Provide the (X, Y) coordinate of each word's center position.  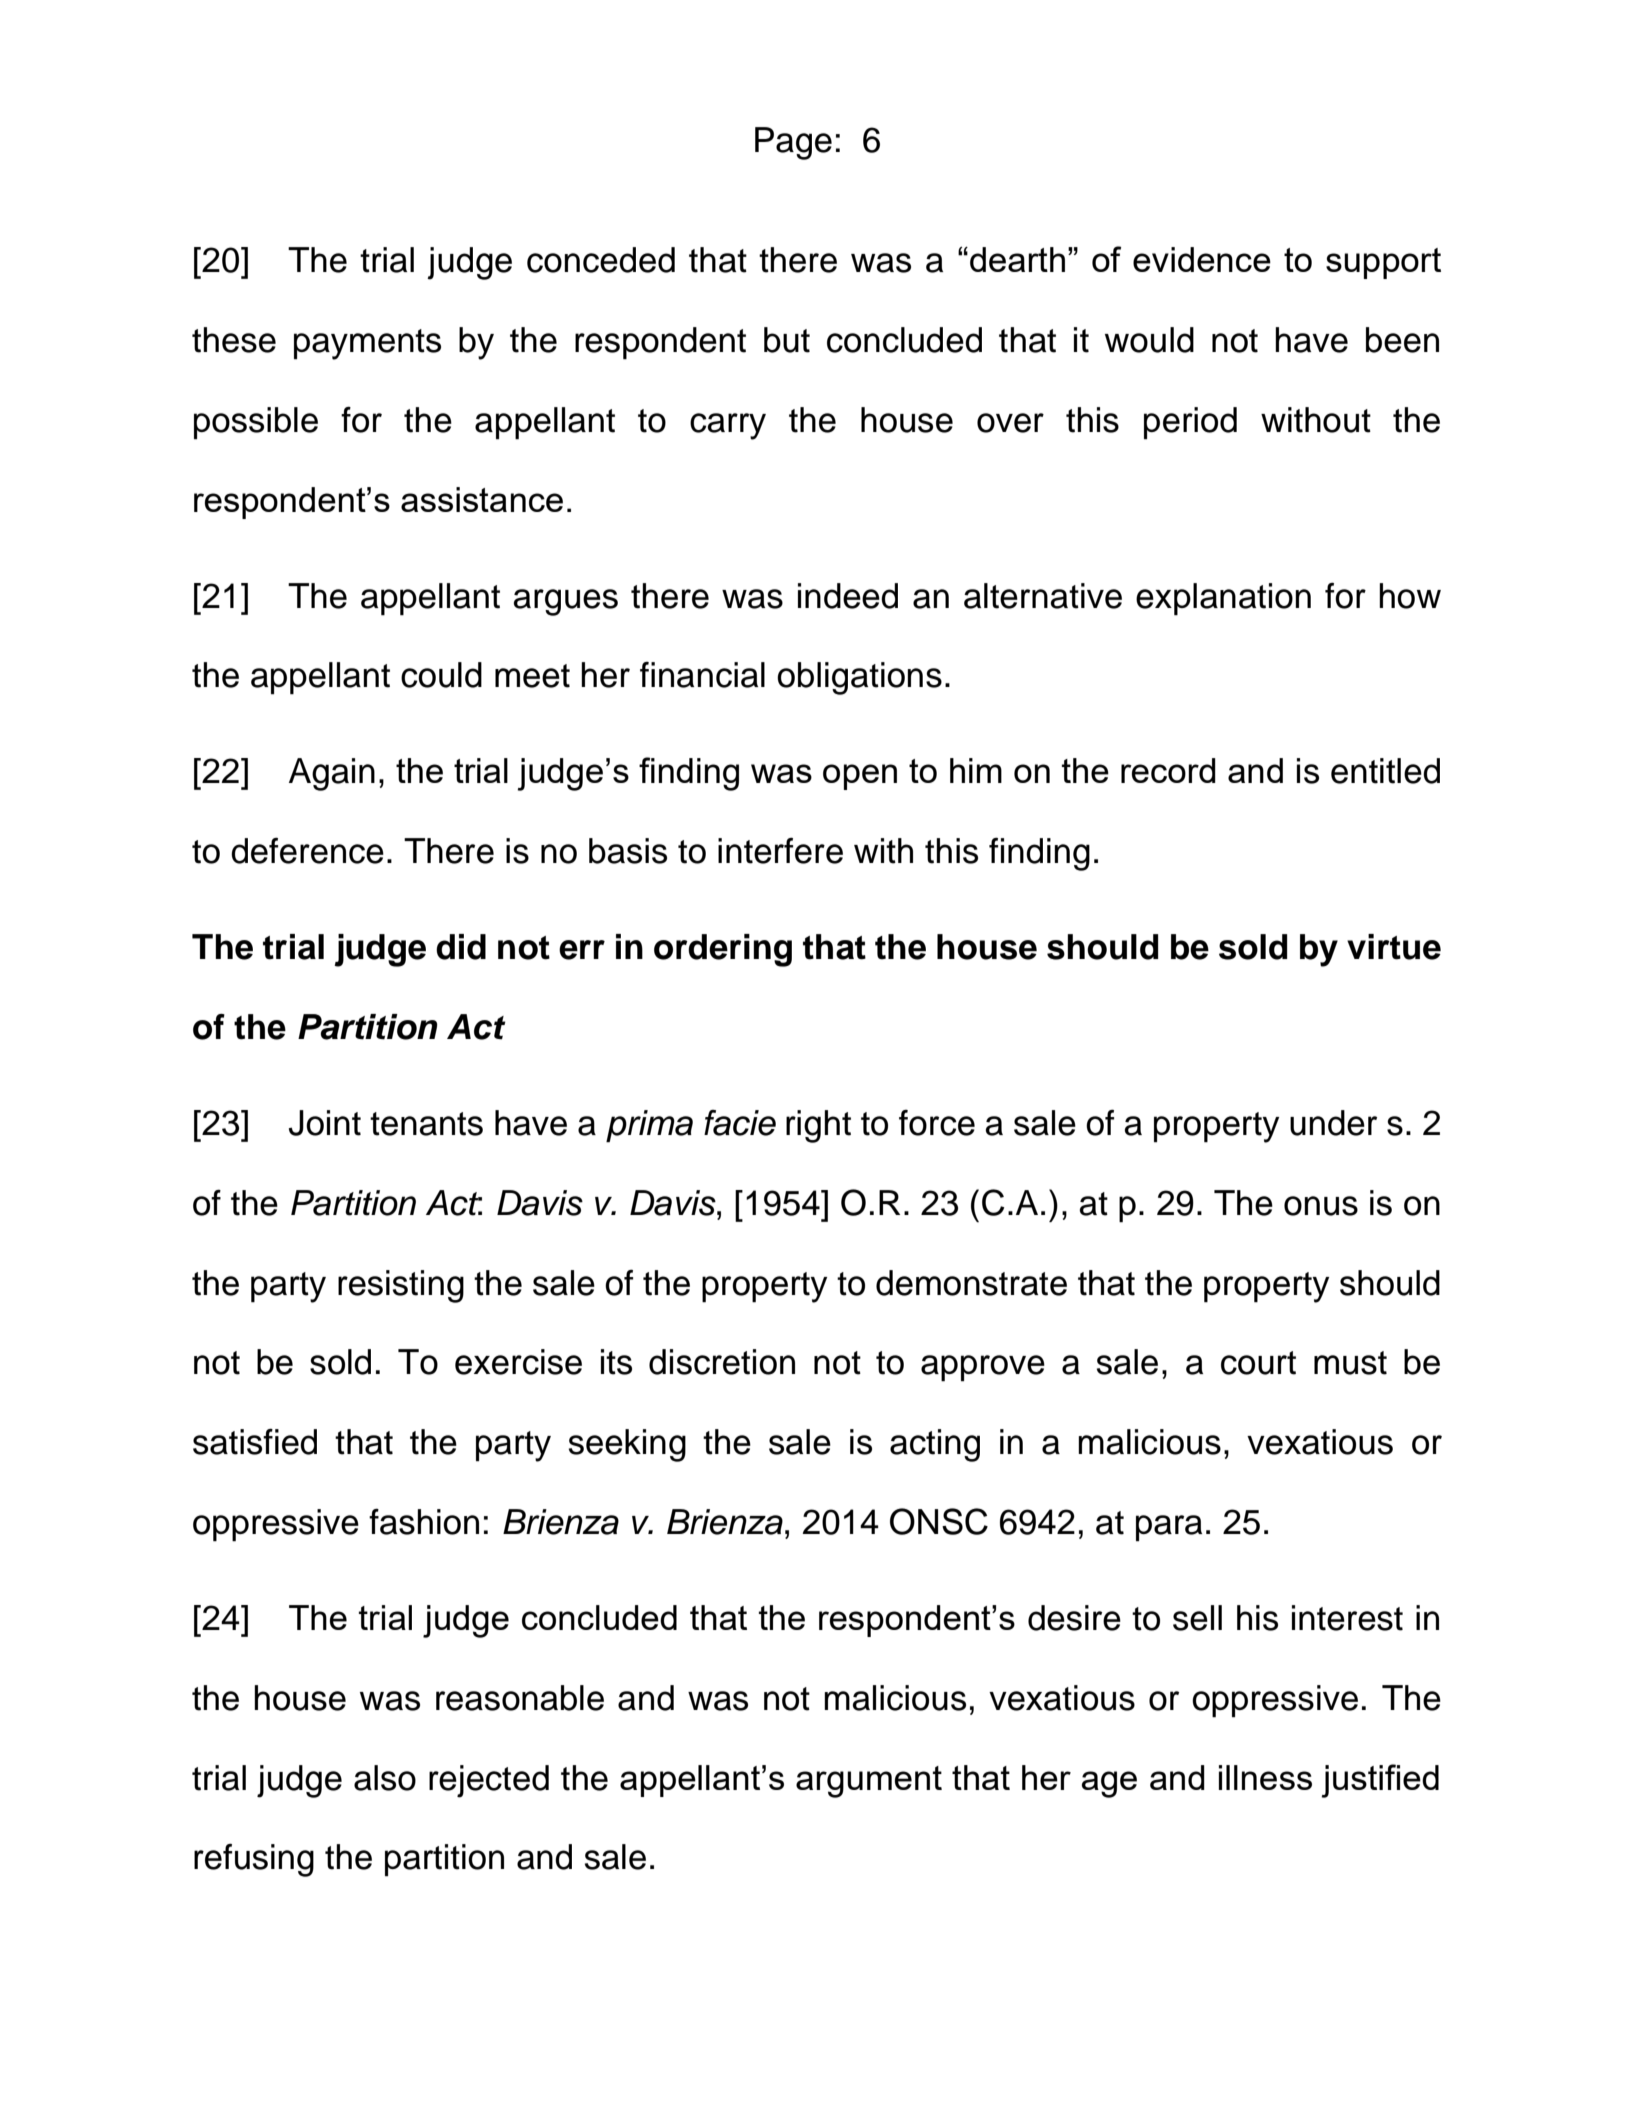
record (1168, 770)
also (385, 1778)
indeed (848, 596)
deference (307, 851)
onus (1321, 1206)
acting (935, 1445)
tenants (426, 1124)
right (818, 1126)
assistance (482, 499)
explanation (1223, 599)
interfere (780, 851)
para (1169, 1528)
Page (793, 143)
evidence (1202, 259)
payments (367, 344)
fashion (424, 1521)
